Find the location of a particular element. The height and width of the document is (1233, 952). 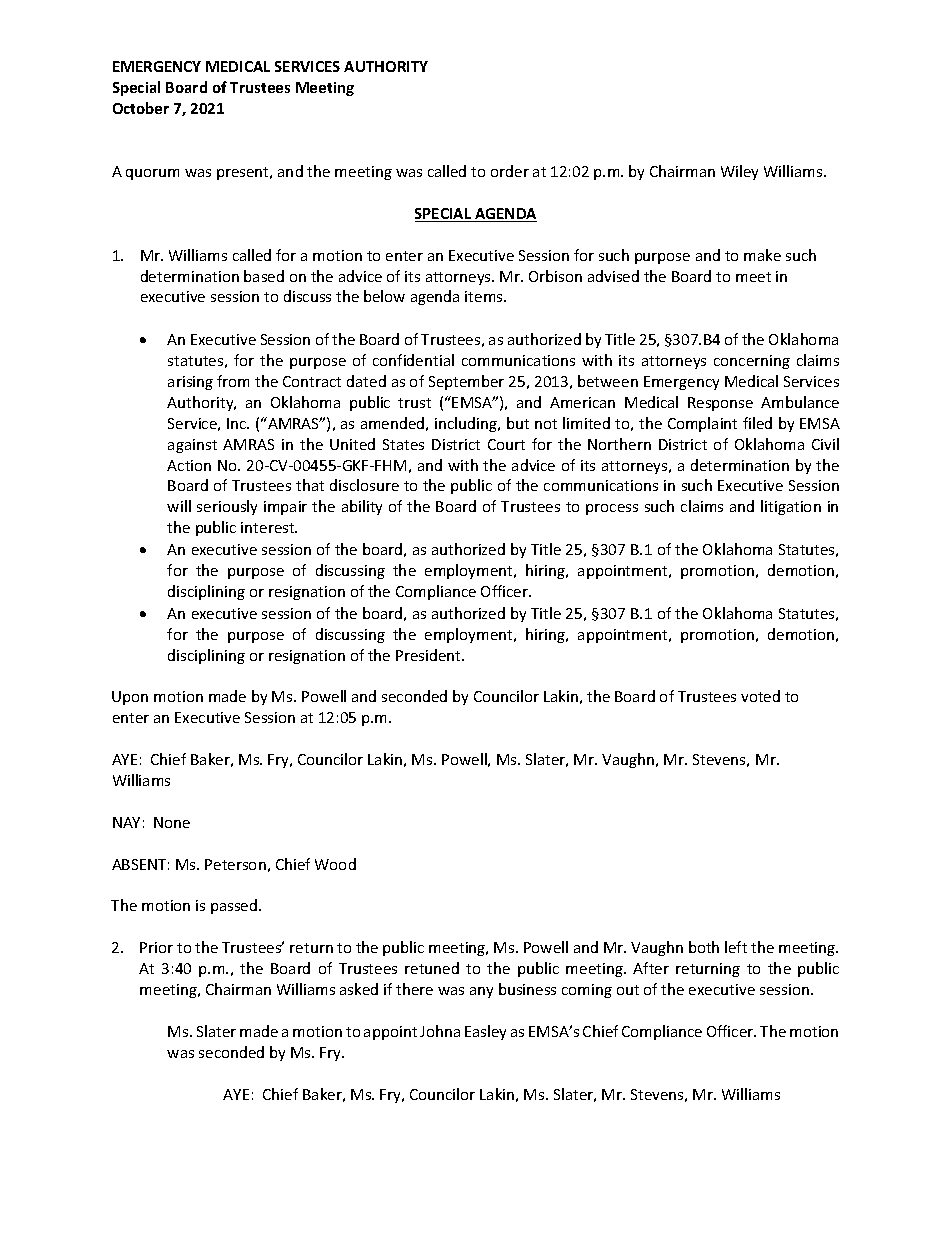

litigation is located at coordinates (791, 507).
